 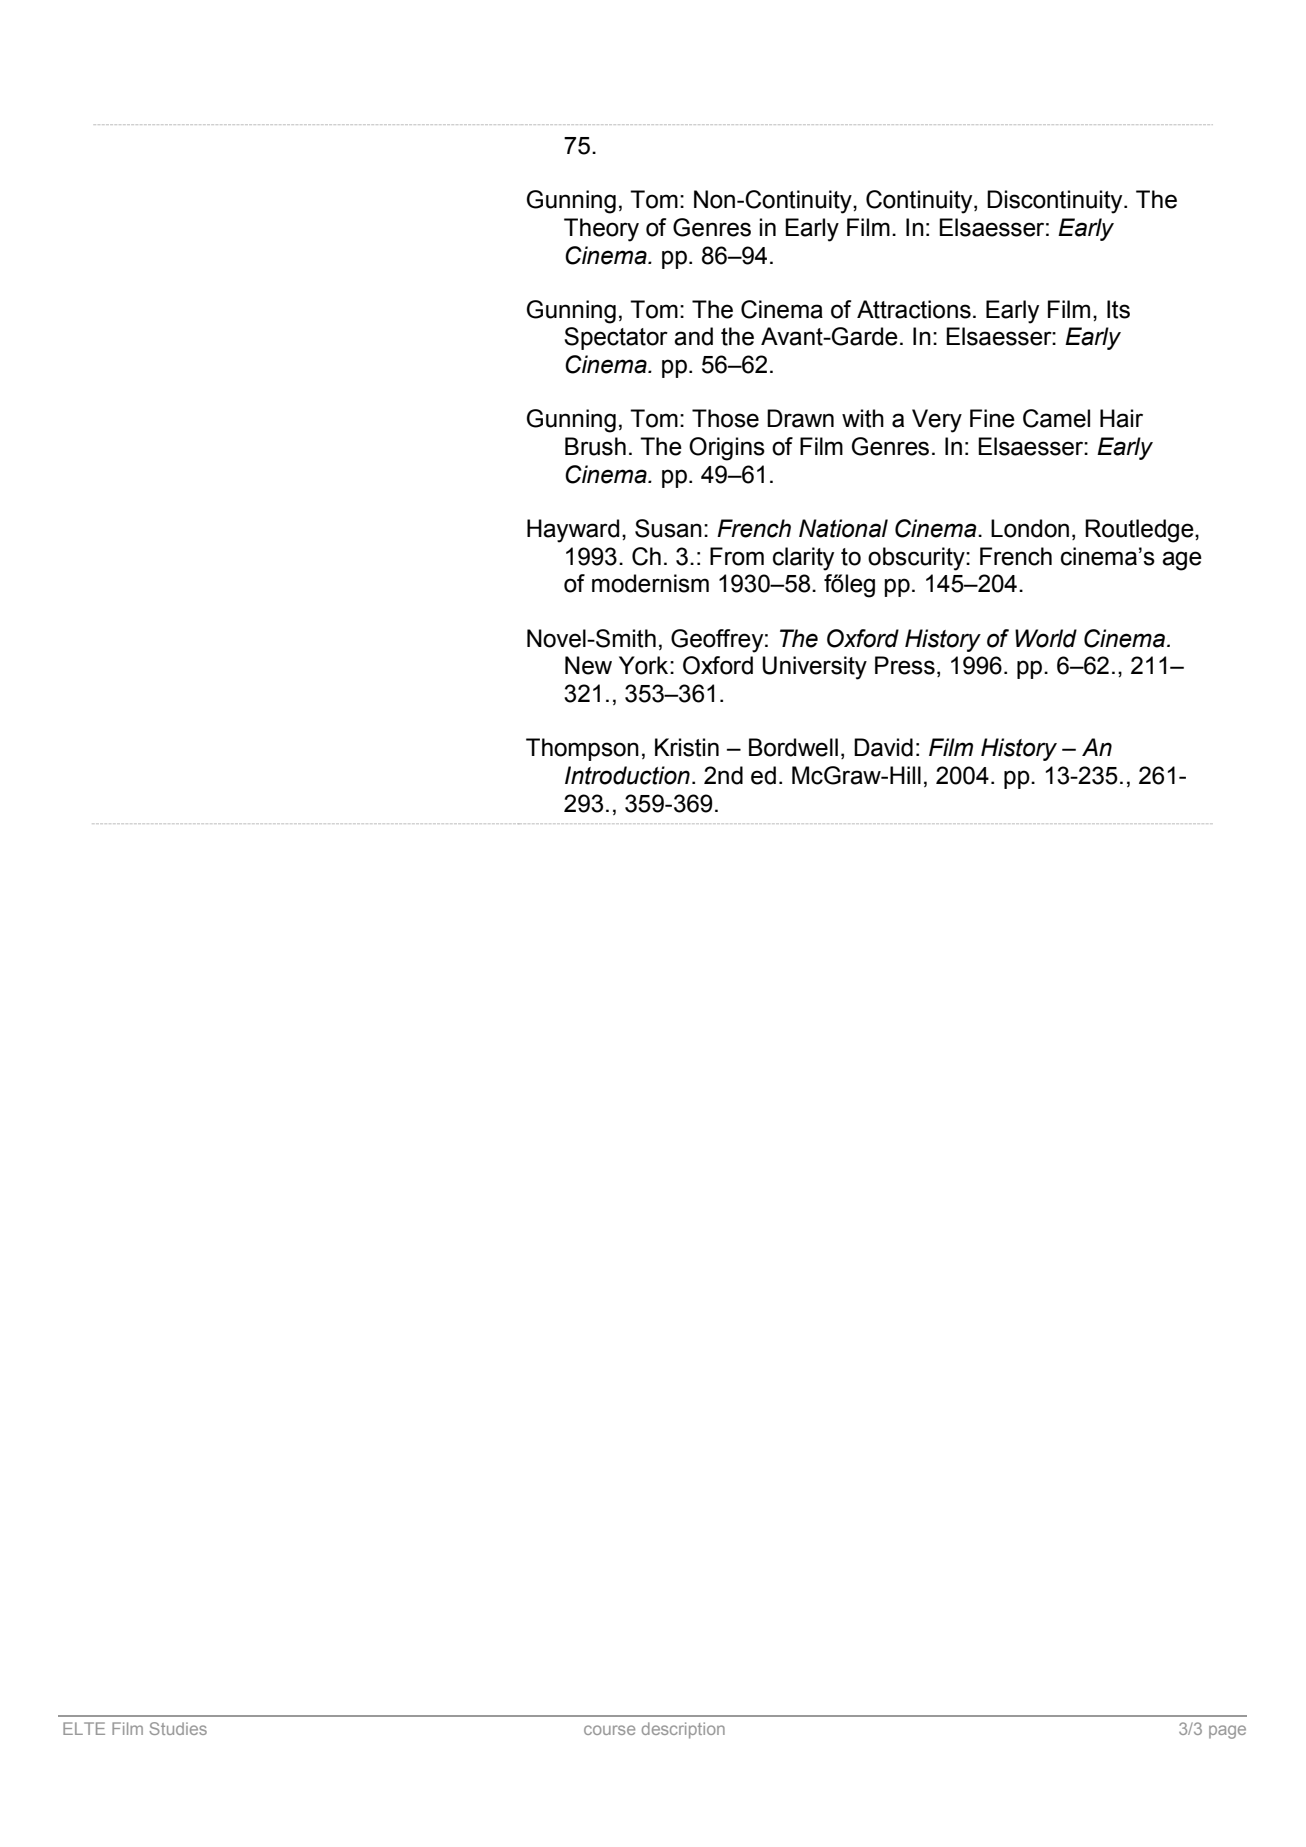 What do you see at coordinates (1227, 1732) in the screenshot?
I see `page` at bounding box center [1227, 1732].
